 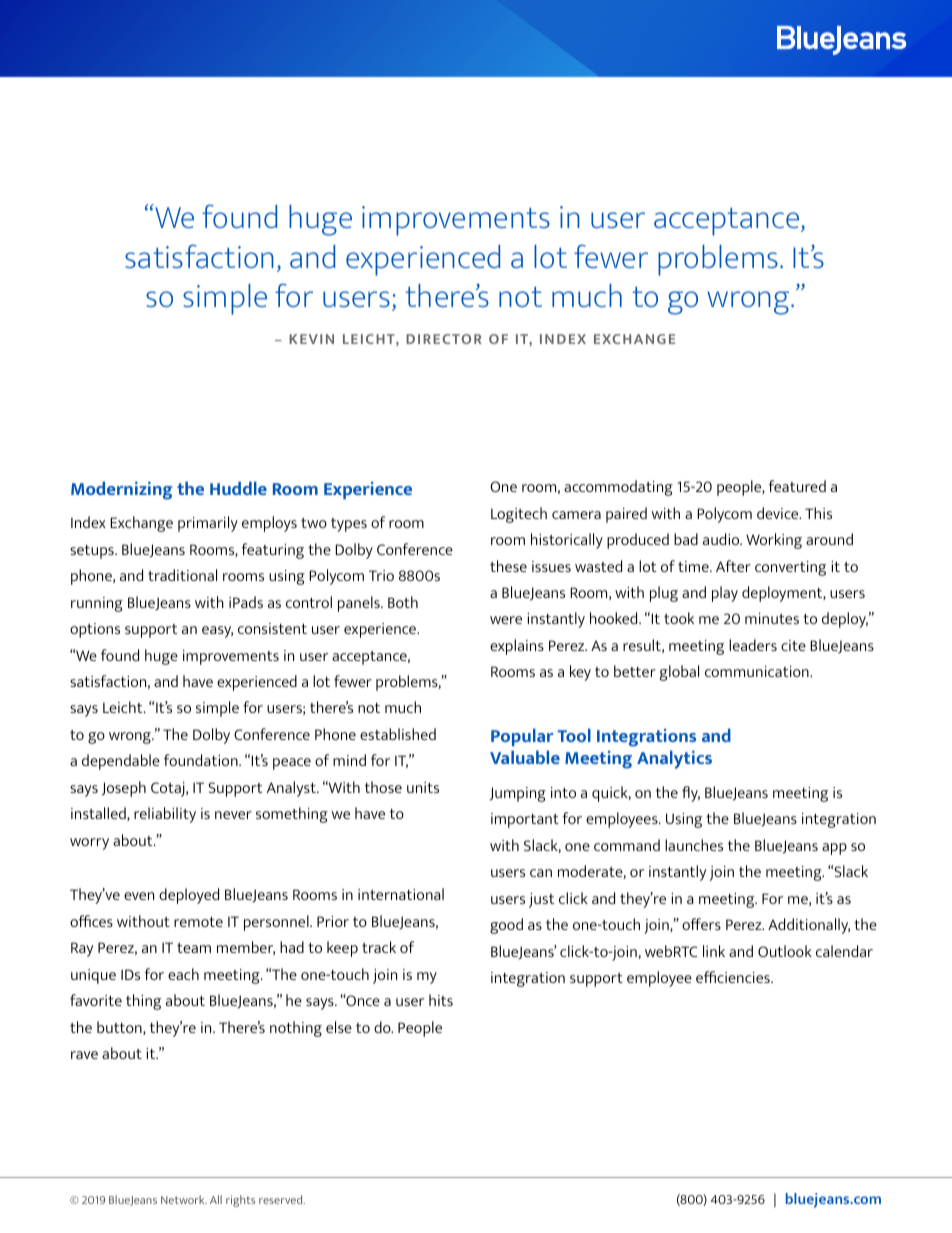 I want to click on hits, so click(x=441, y=1000).
